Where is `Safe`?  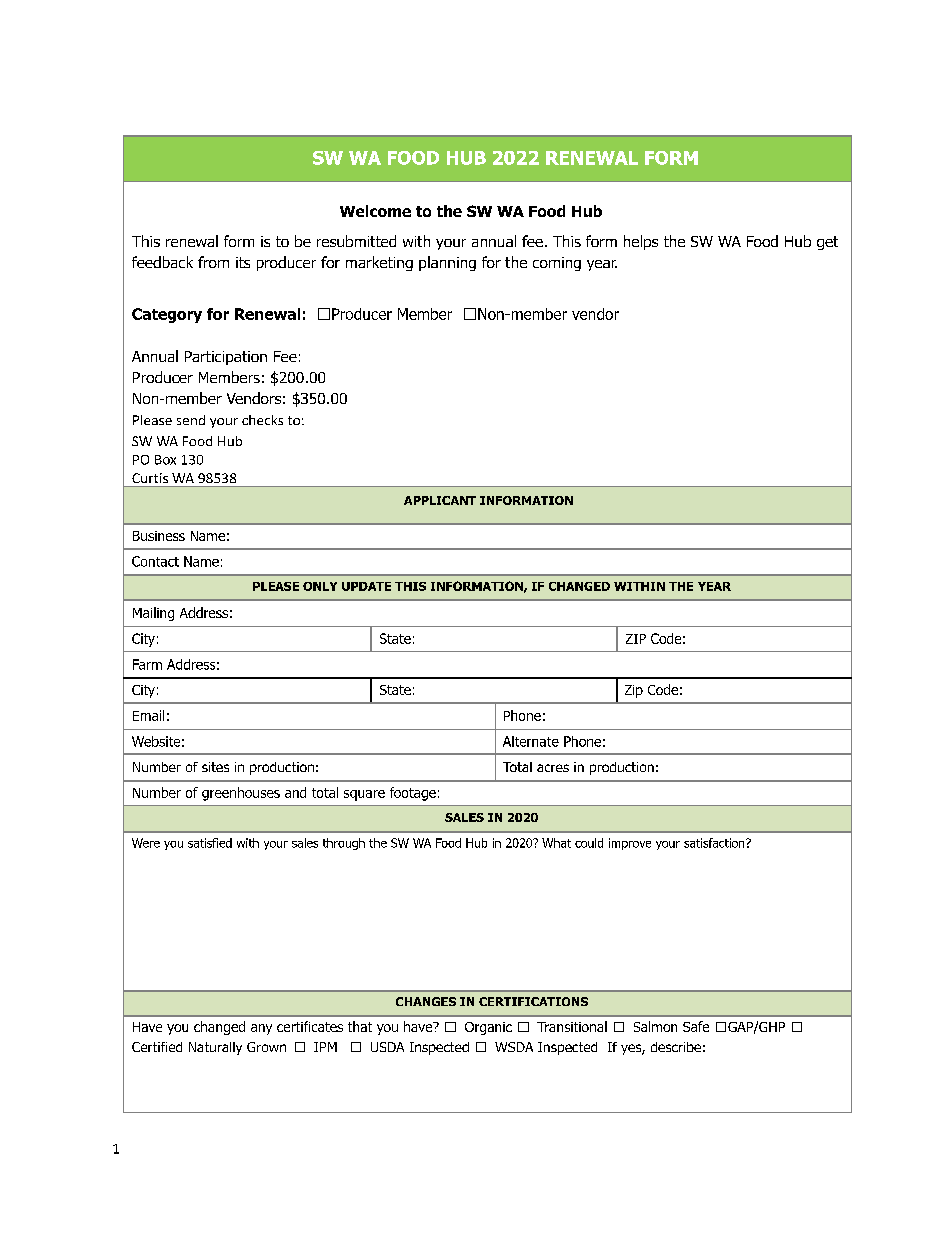
Safe is located at coordinates (696, 1026).
